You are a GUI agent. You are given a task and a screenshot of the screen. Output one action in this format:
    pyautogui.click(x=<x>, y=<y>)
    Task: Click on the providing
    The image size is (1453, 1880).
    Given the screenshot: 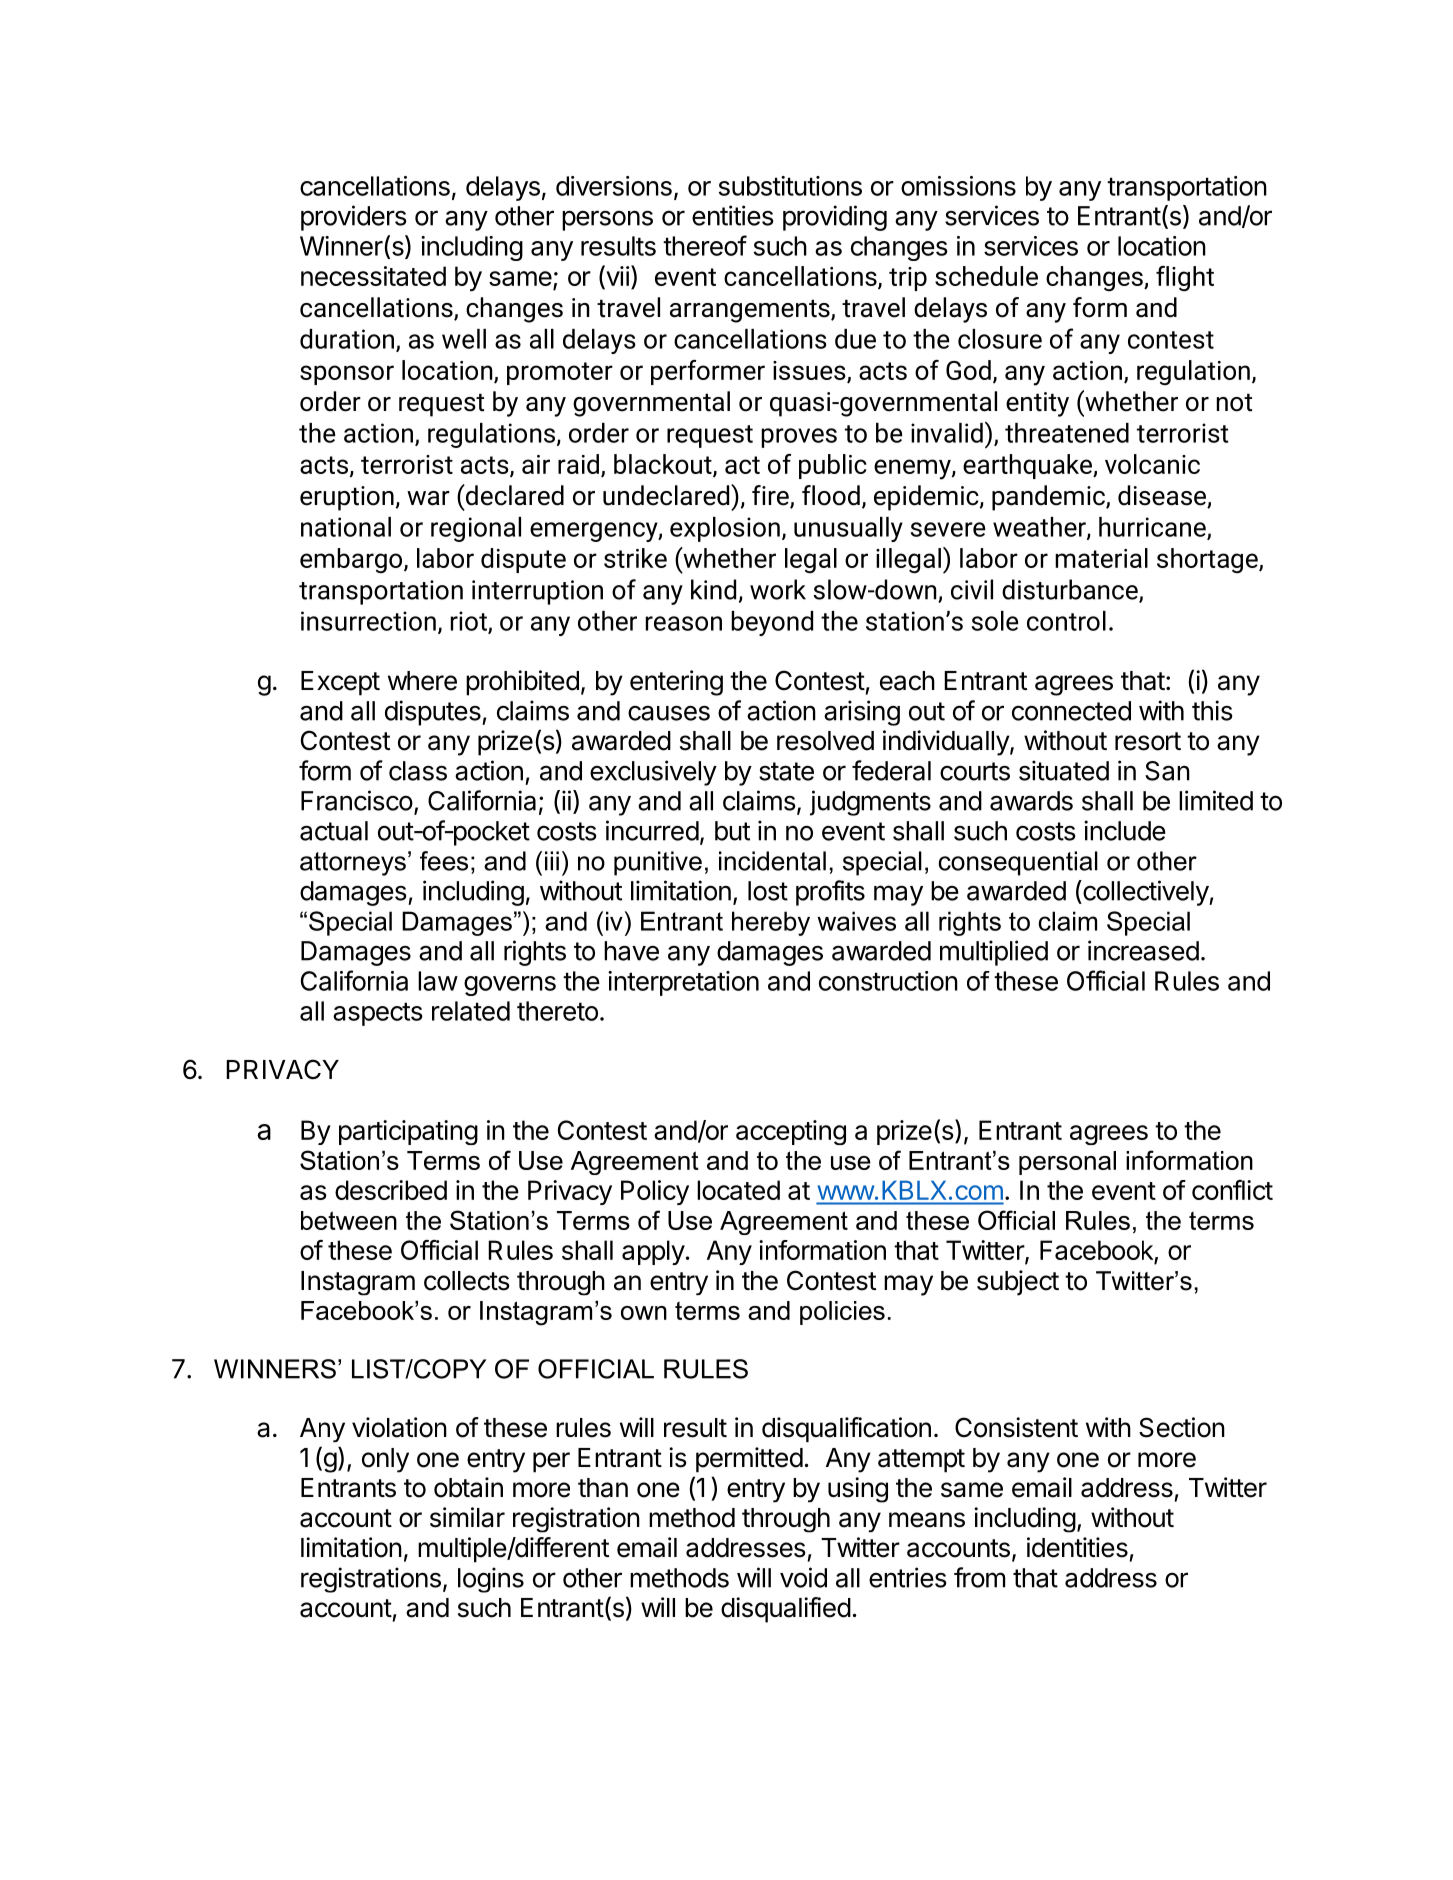 What is the action you would take?
    pyautogui.click(x=835, y=218)
